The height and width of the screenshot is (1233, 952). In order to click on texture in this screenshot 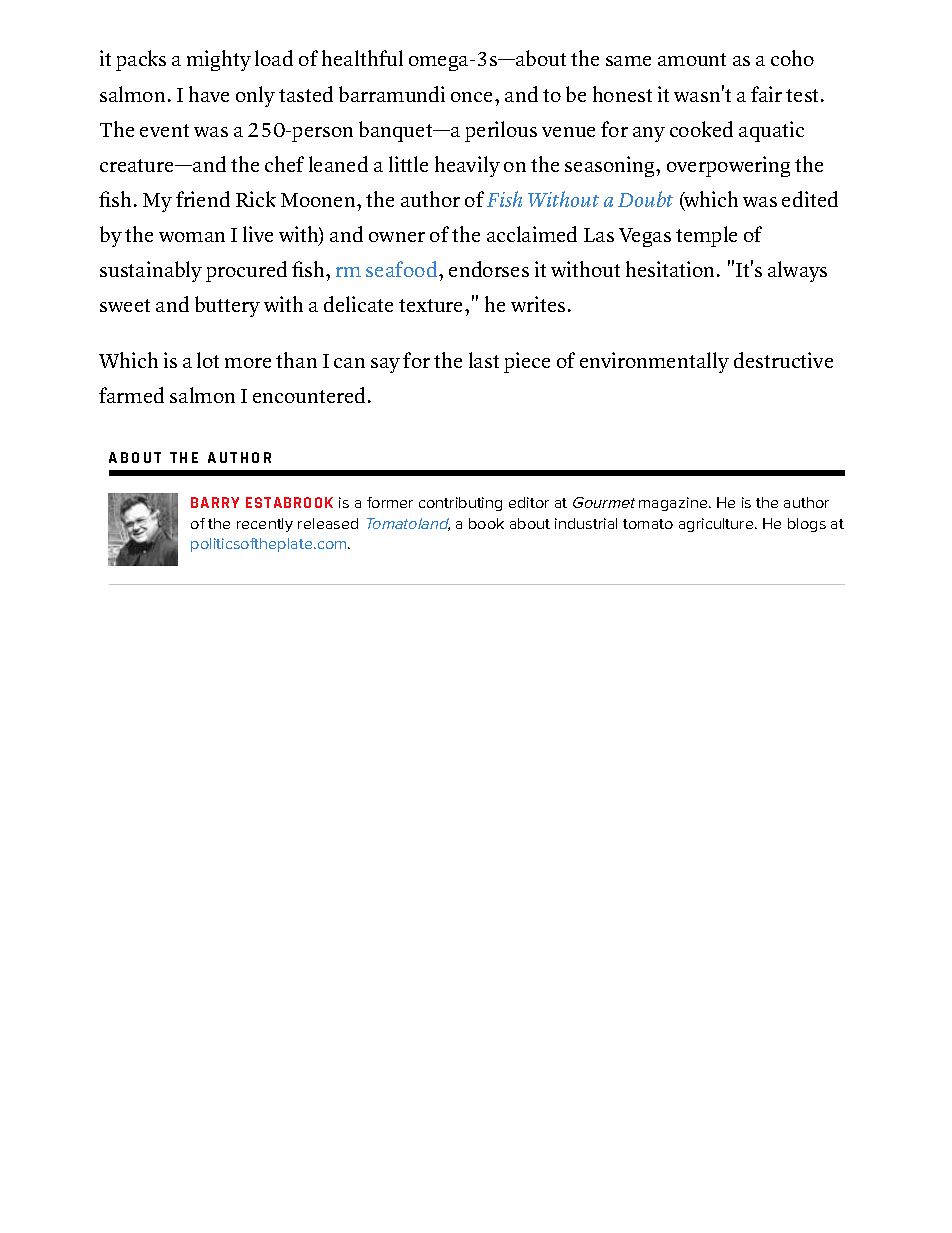, I will do `click(432, 305)`.
